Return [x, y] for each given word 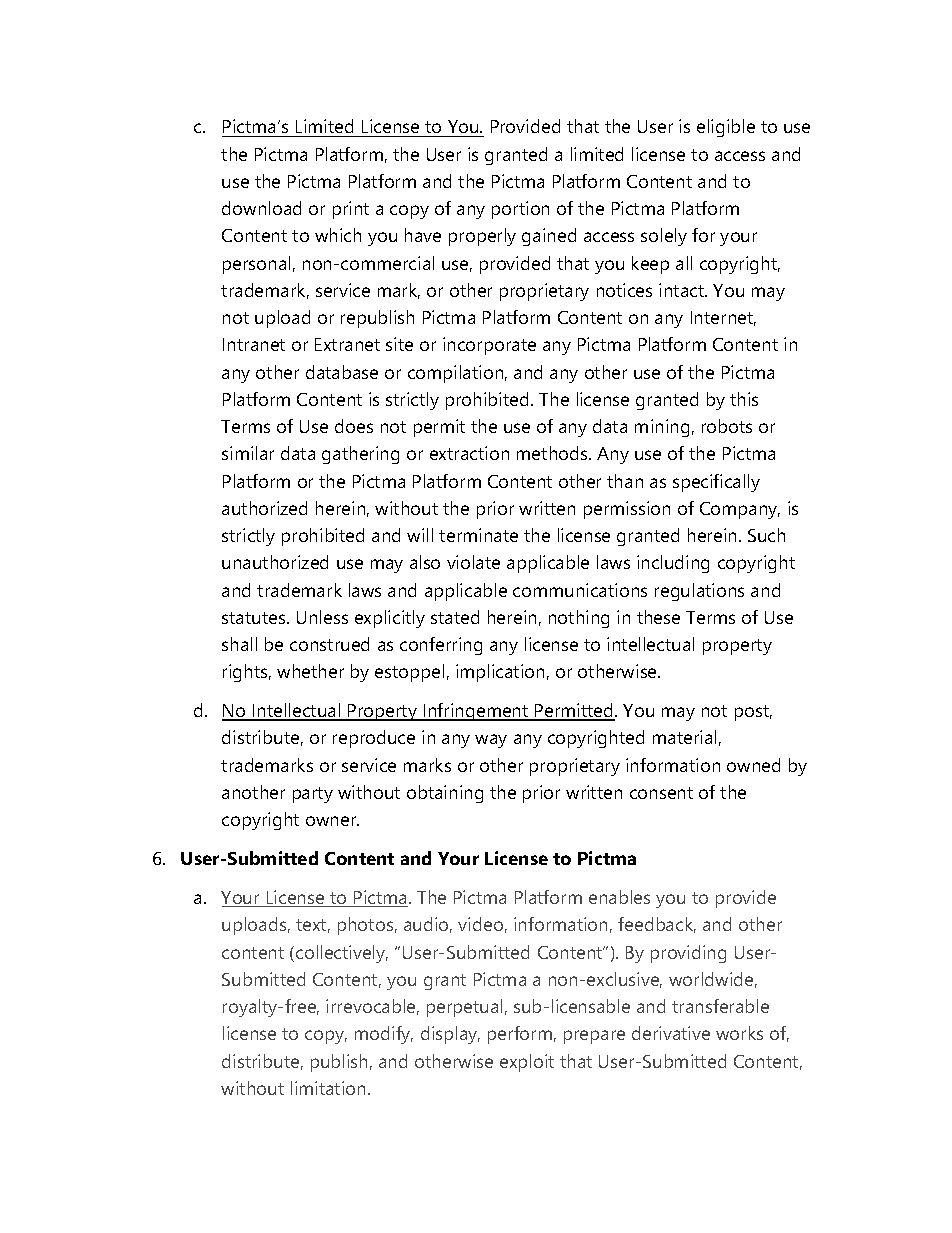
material [684, 737]
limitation [328, 1088]
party [313, 795]
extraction [469, 453]
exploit [527, 1063]
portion [520, 210]
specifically [716, 483]
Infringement [476, 712]
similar [248, 453]
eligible [726, 128]
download [261, 208]
